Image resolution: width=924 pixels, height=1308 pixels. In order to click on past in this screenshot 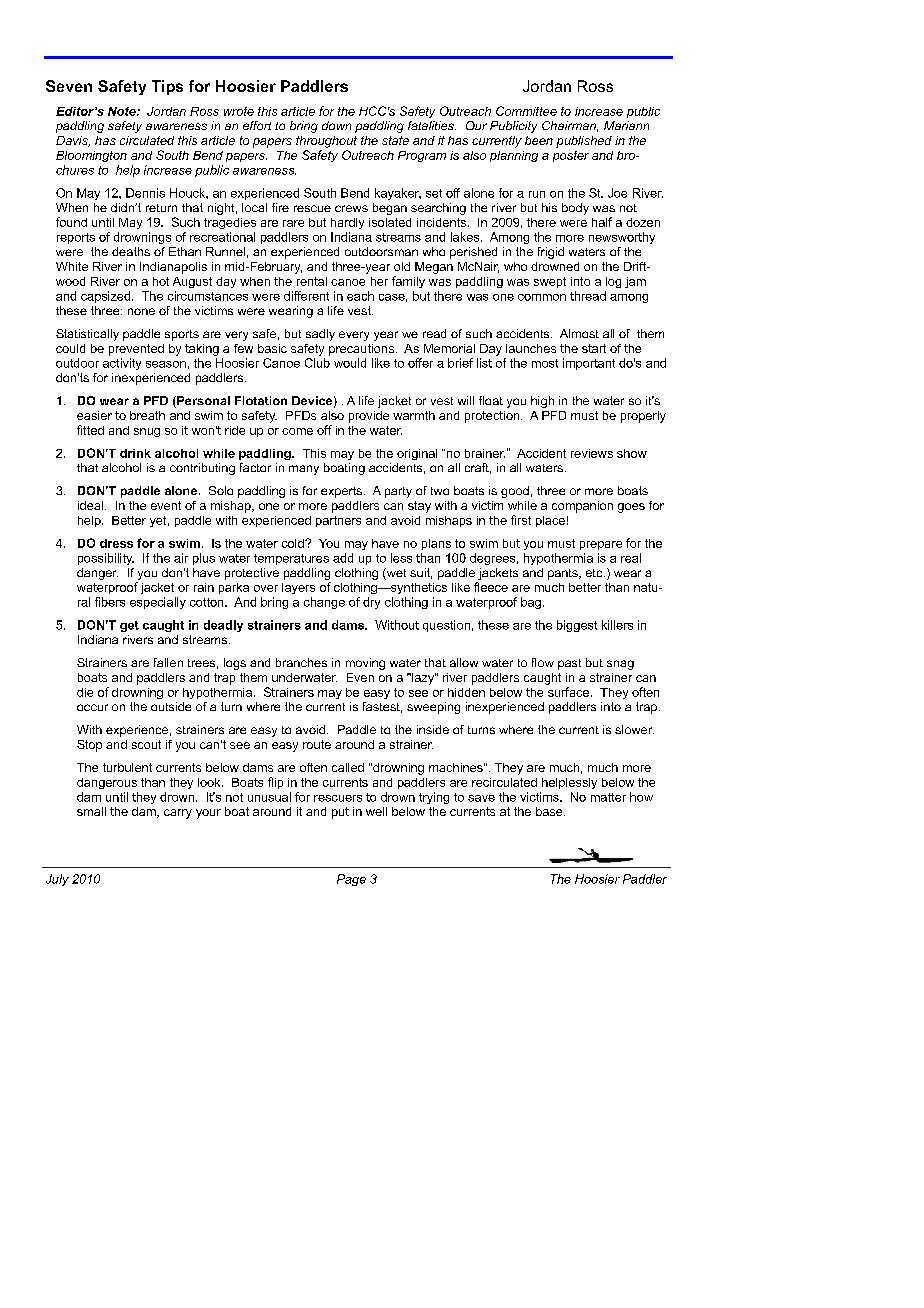, I will do `click(569, 664)`.
